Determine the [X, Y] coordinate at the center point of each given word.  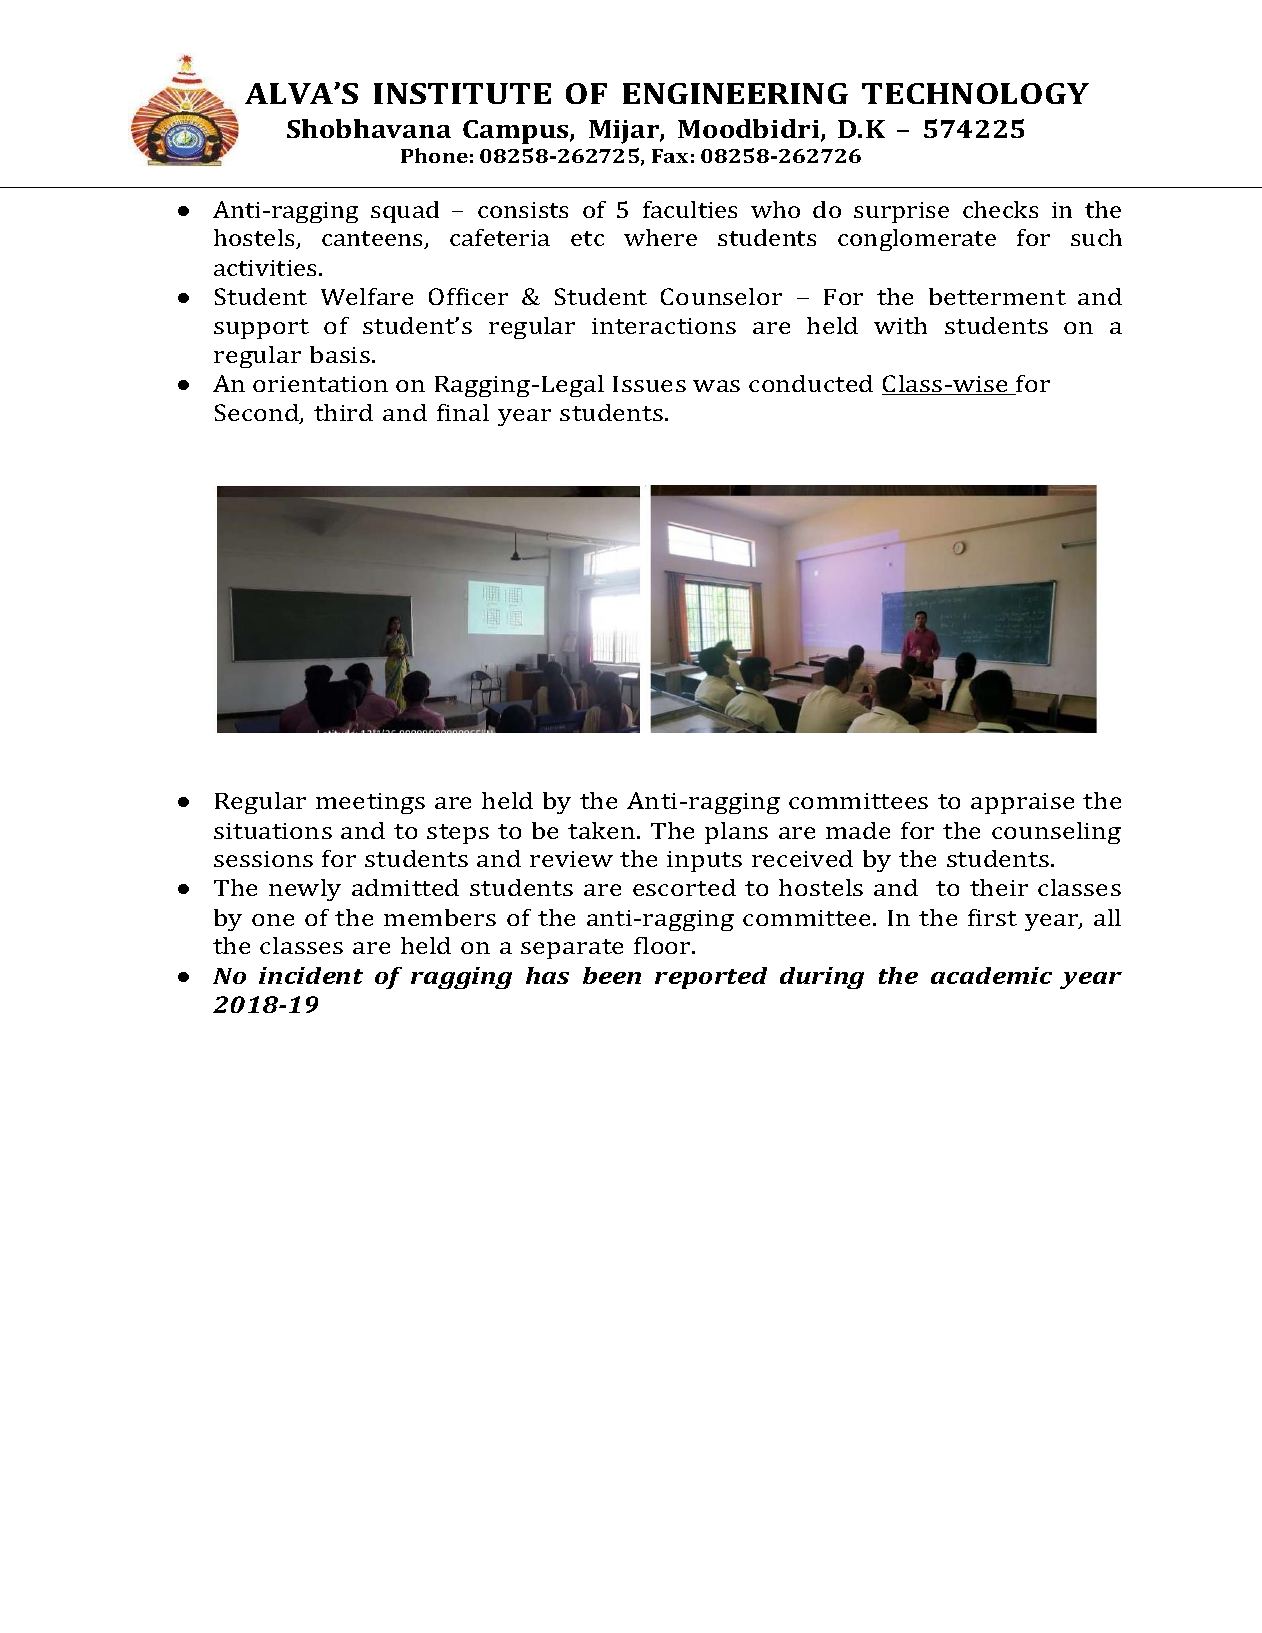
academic [991, 975]
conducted [811, 383]
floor [663, 945]
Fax [670, 156]
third [343, 412]
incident [311, 975]
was [716, 386]
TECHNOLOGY [975, 93]
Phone [434, 155]
